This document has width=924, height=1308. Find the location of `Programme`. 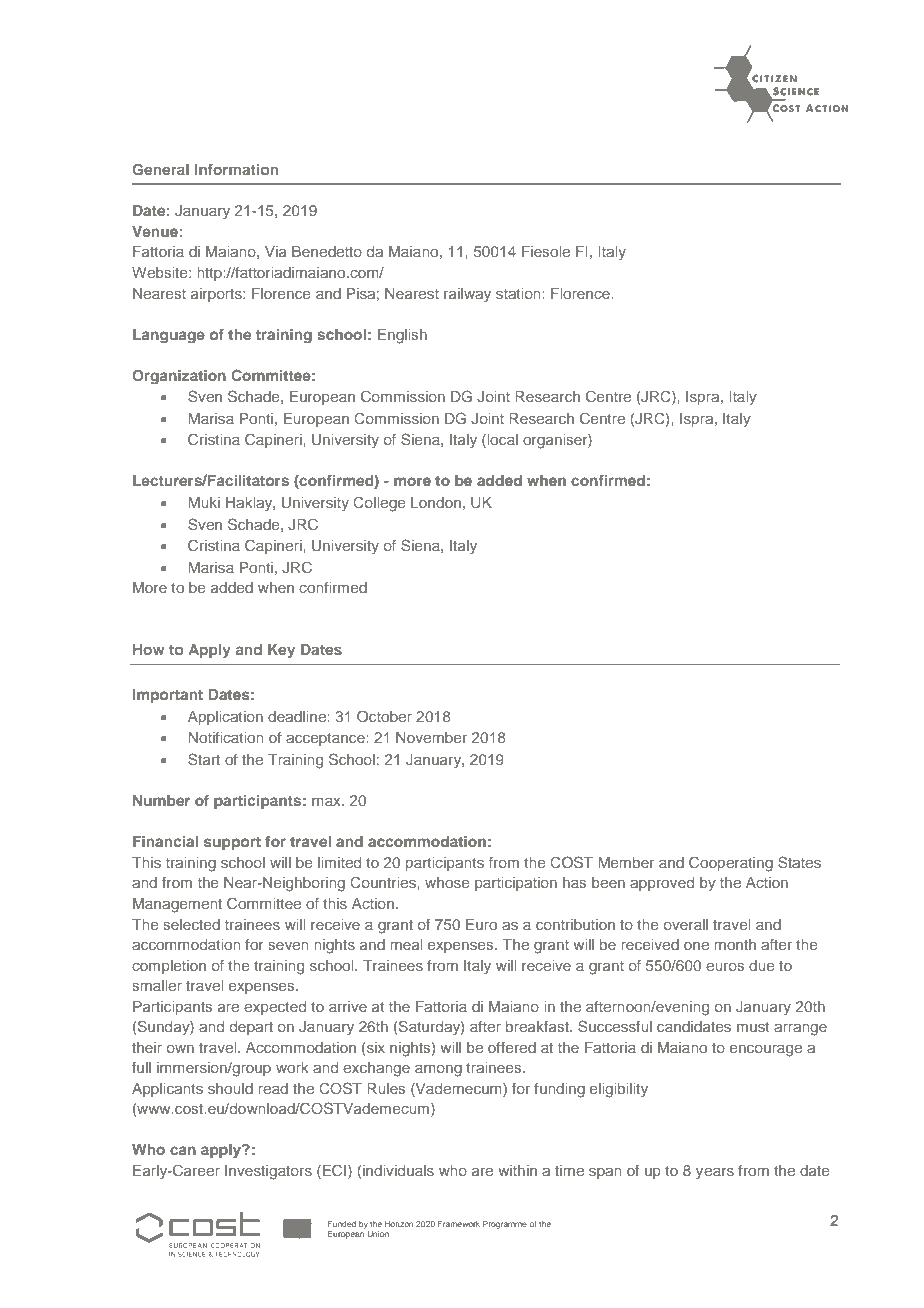

Programme is located at coordinates (505, 1225).
